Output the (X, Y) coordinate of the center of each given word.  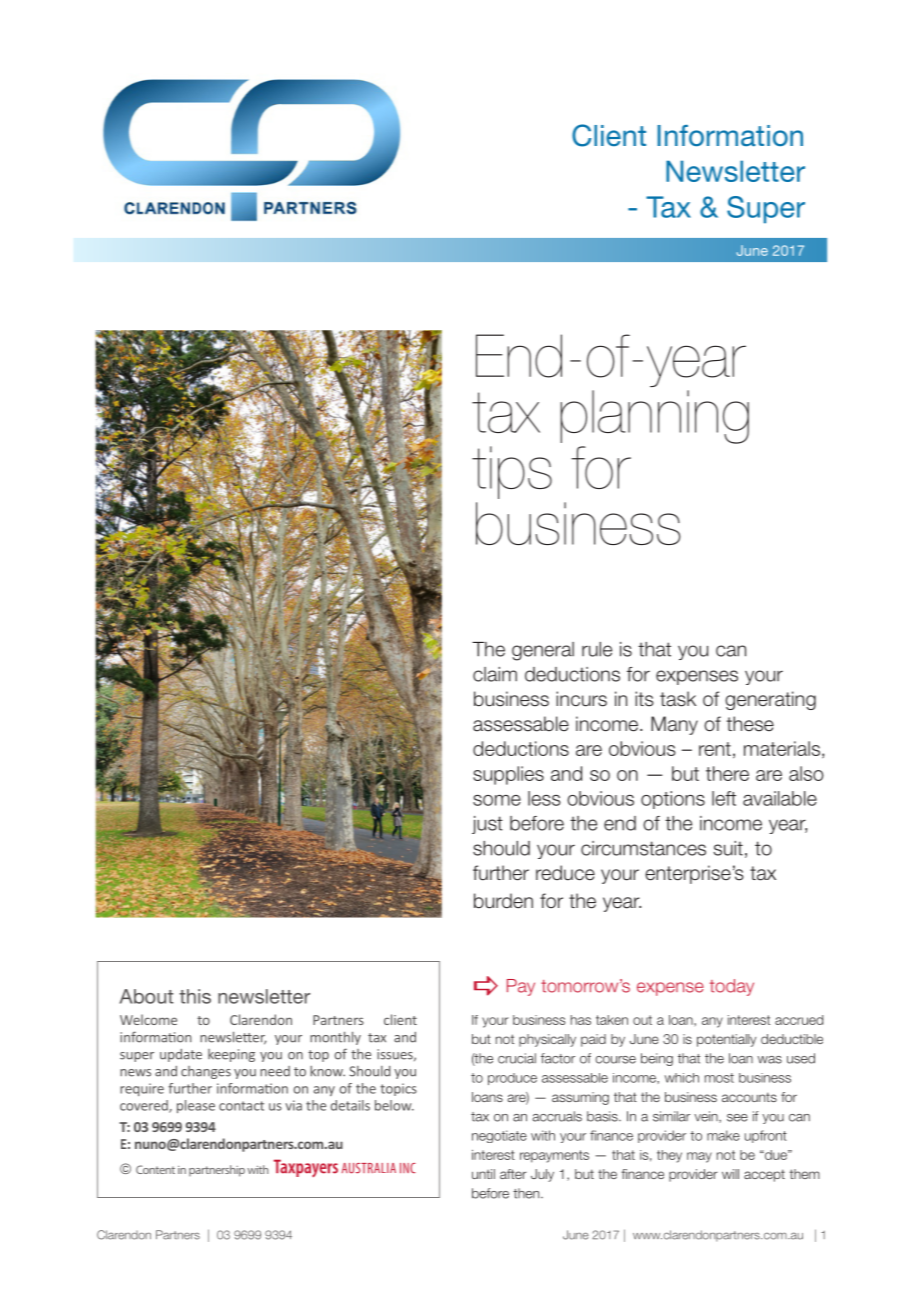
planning (654, 417)
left (724, 798)
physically (547, 1040)
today (732, 987)
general (543, 651)
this (195, 996)
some (497, 800)
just (487, 825)
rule (597, 649)
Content (155, 1169)
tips (512, 472)
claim (495, 674)
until (483, 1174)
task (678, 699)
